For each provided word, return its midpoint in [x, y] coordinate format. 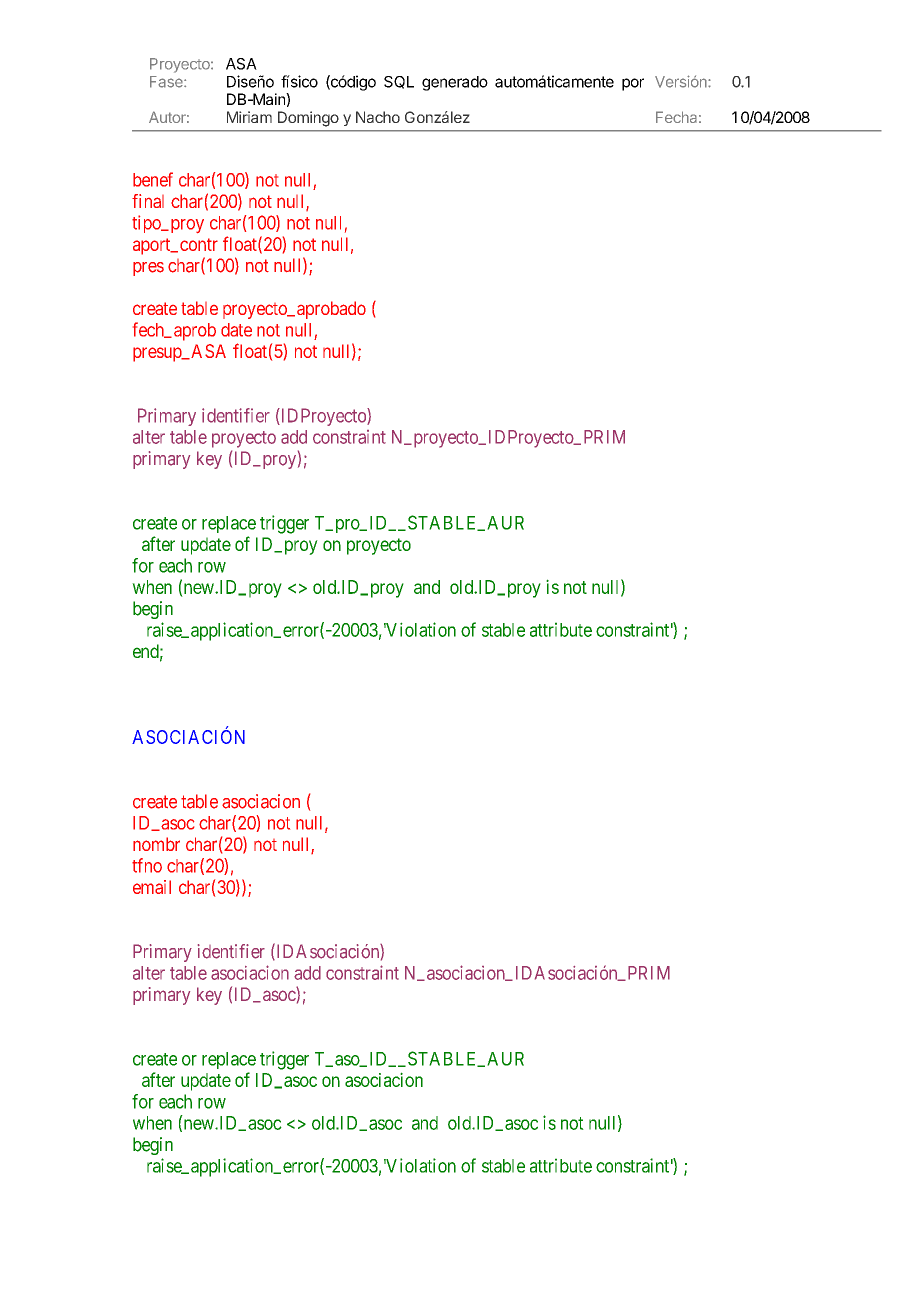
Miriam [249, 117]
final [148, 201]
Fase [167, 82]
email [152, 887]
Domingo [308, 119]
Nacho [378, 117]
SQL [399, 82]
